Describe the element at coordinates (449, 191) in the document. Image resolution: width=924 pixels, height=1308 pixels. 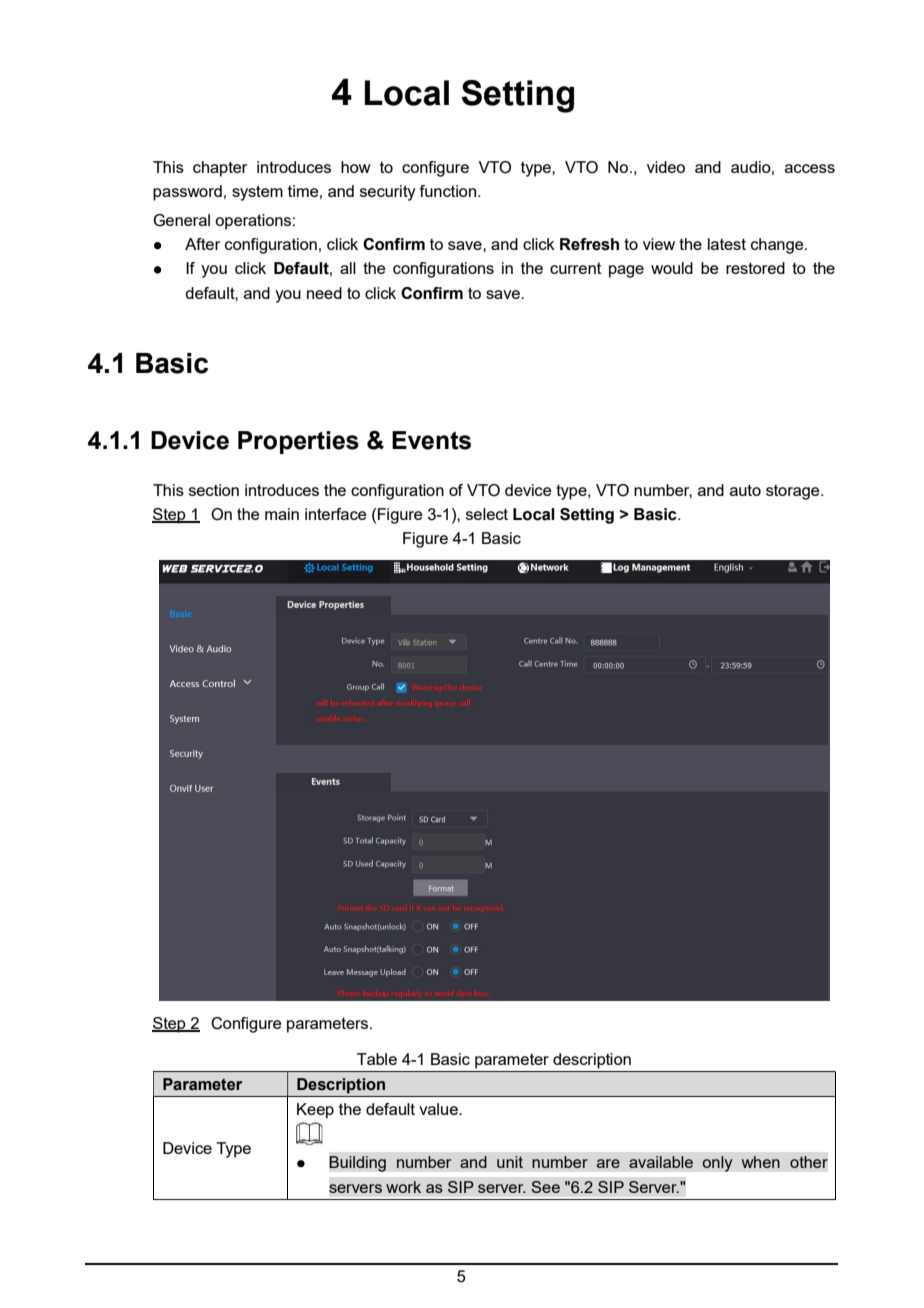
I see `function` at that location.
